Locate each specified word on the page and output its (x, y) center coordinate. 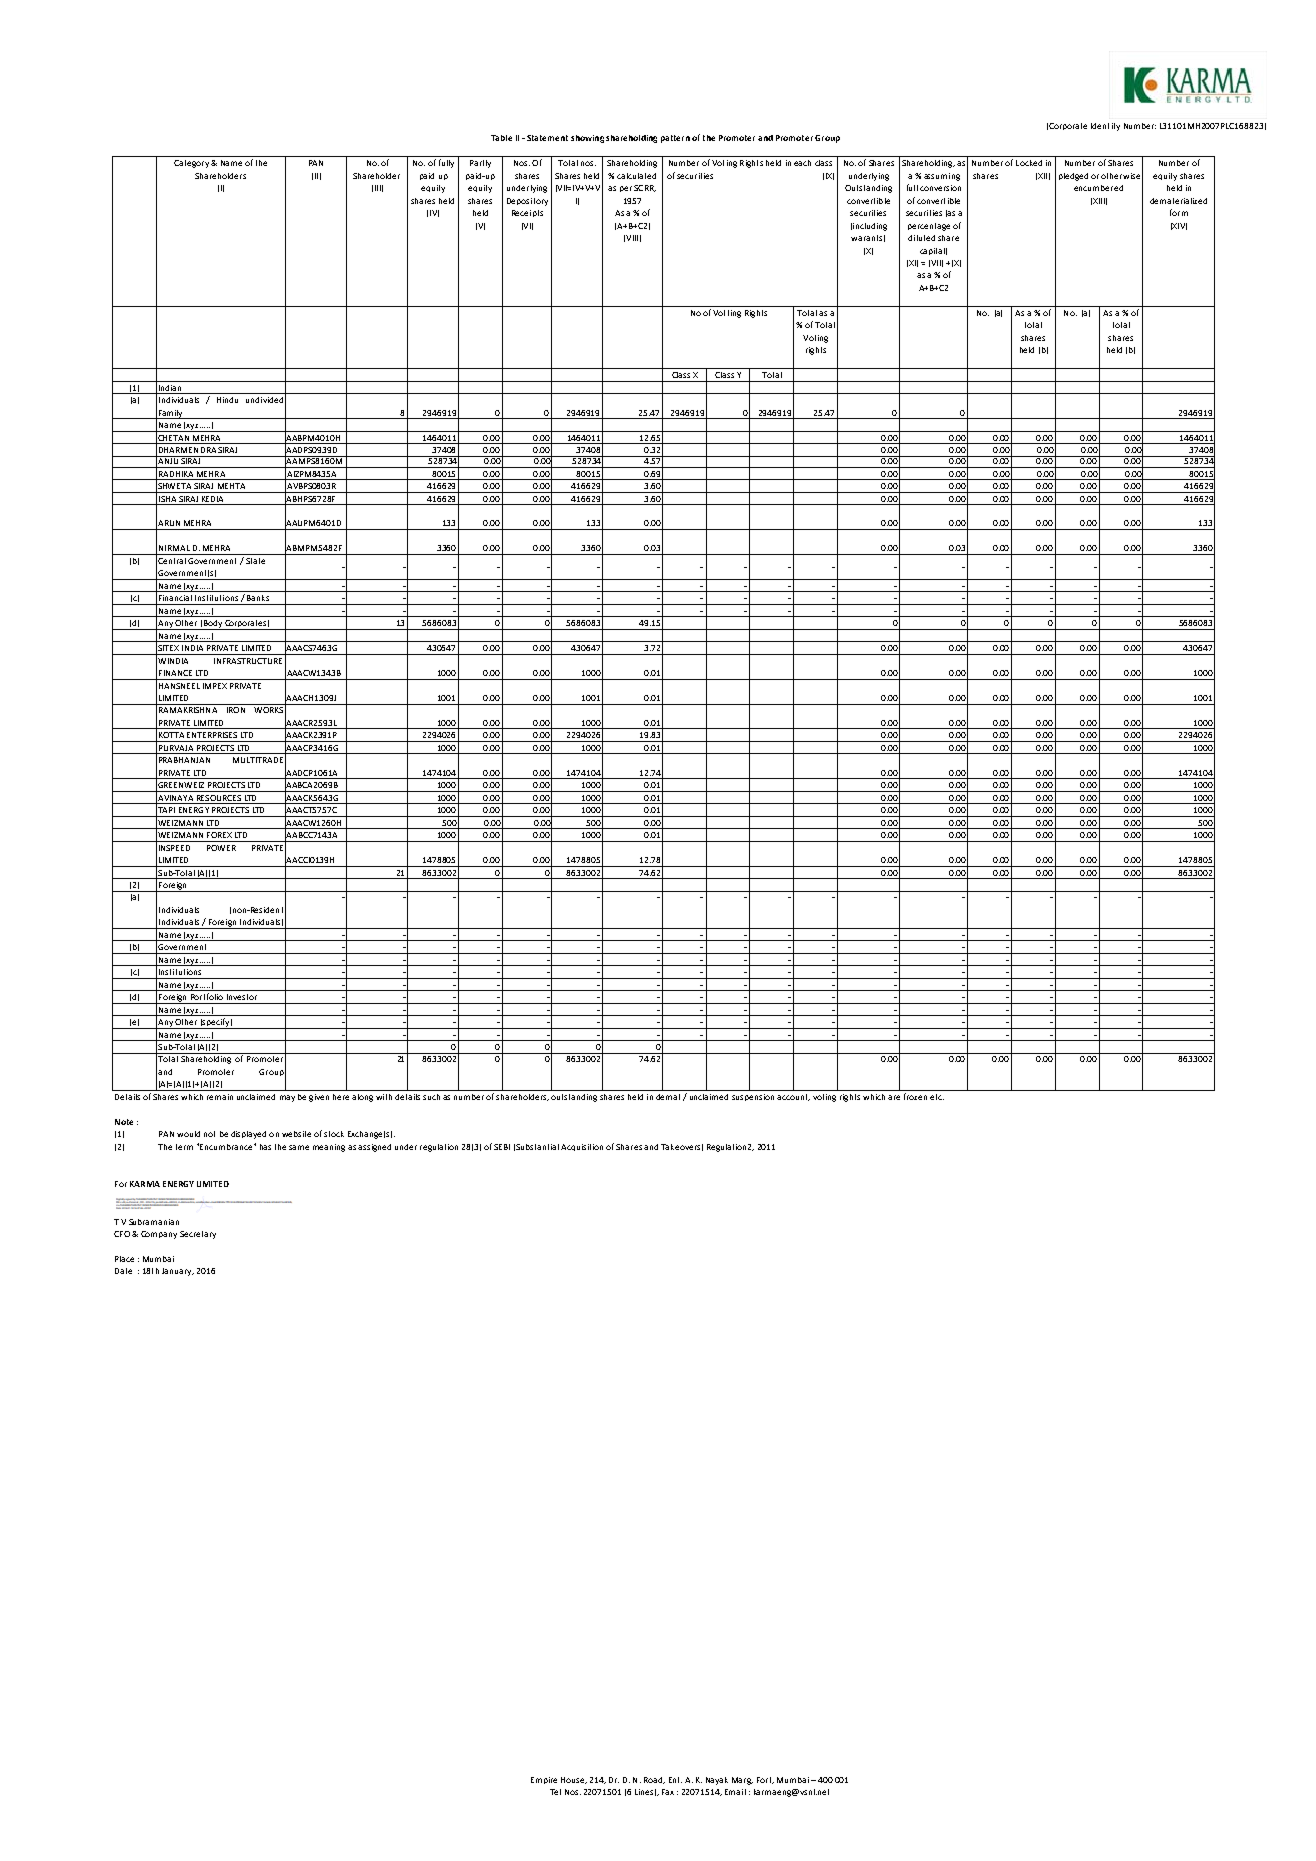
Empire (544, 1780)
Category (191, 164)
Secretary (198, 1235)
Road (654, 1780)
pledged (1073, 177)
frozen (915, 1096)
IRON (236, 710)
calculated (636, 176)
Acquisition (582, 1147)
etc (937, 1097)
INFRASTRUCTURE (248, 661)
